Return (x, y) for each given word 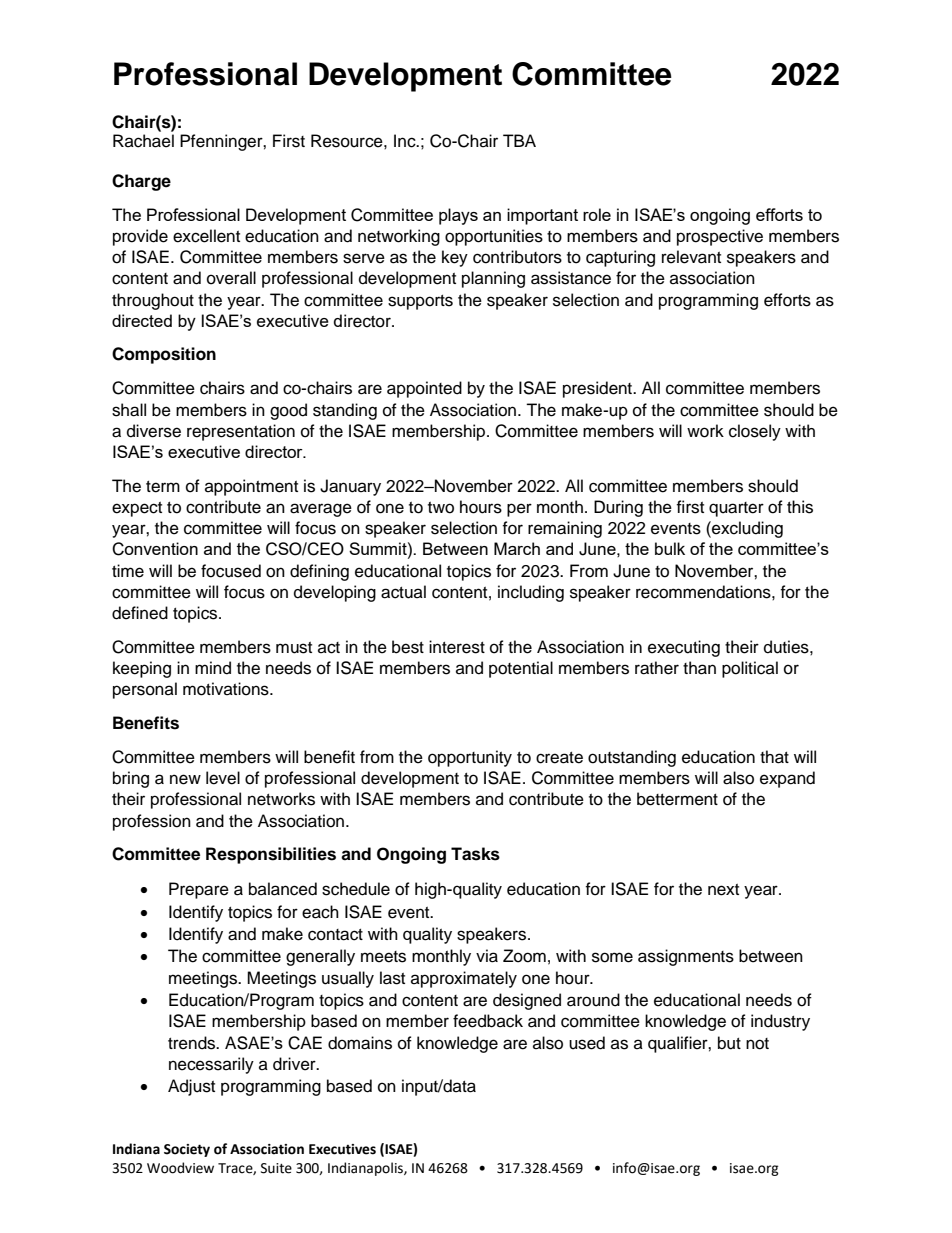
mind (213, 668)
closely (755, 432)
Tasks (475, 854)
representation (241, 432)
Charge (141, 182)
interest (457, 647)
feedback (488, 1021)
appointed (424, 389)
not (757, 1044)
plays (458, 216)
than (699, 668)
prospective (720, 237)
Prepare (199, 890)
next (723, 890)
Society (187, 1150)
